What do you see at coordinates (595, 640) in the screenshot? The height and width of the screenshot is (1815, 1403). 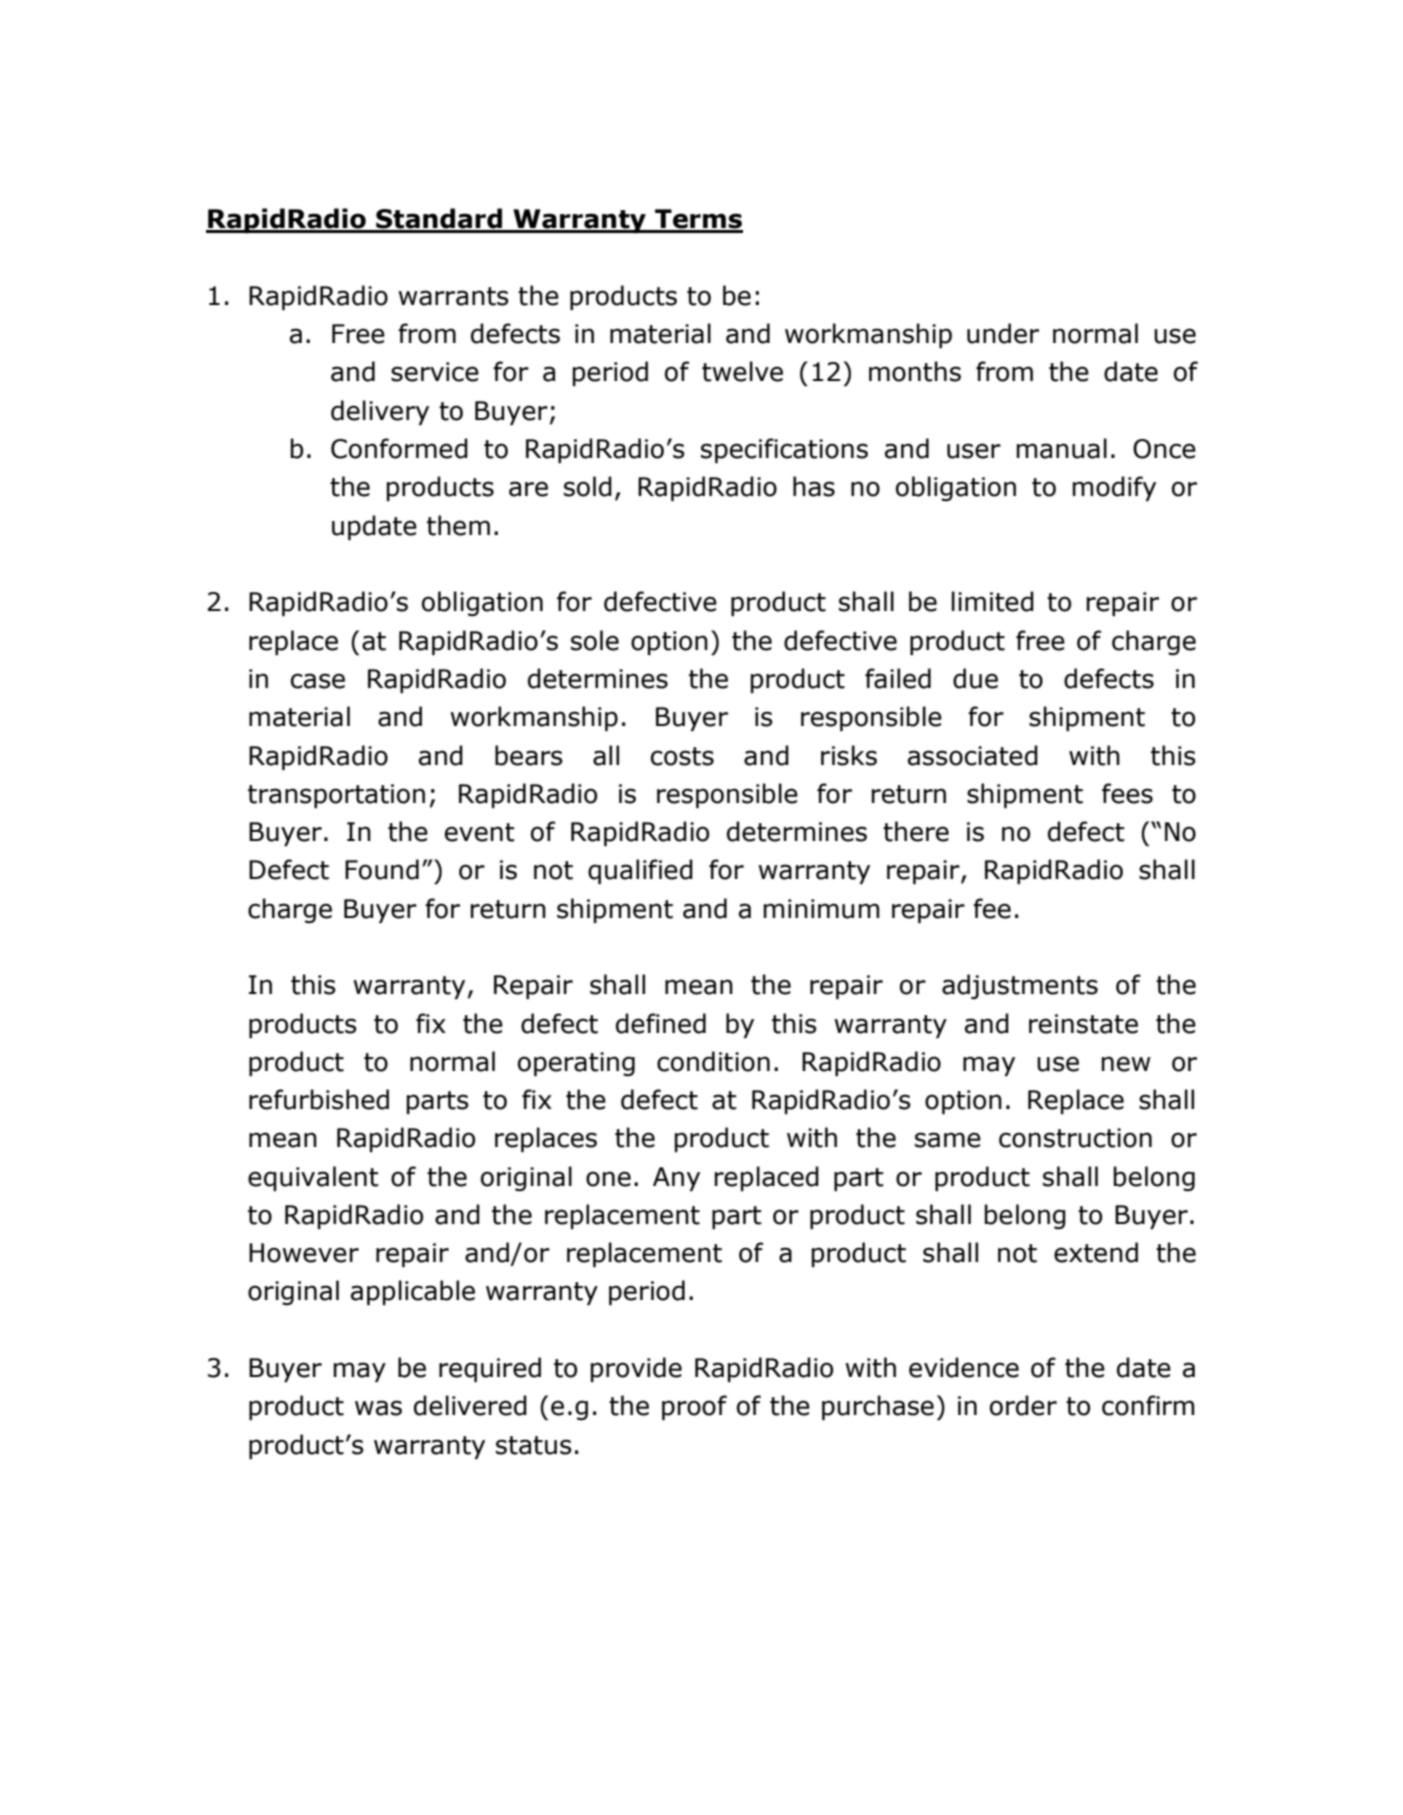 I see `sole` at bounding box center [595, 640].
